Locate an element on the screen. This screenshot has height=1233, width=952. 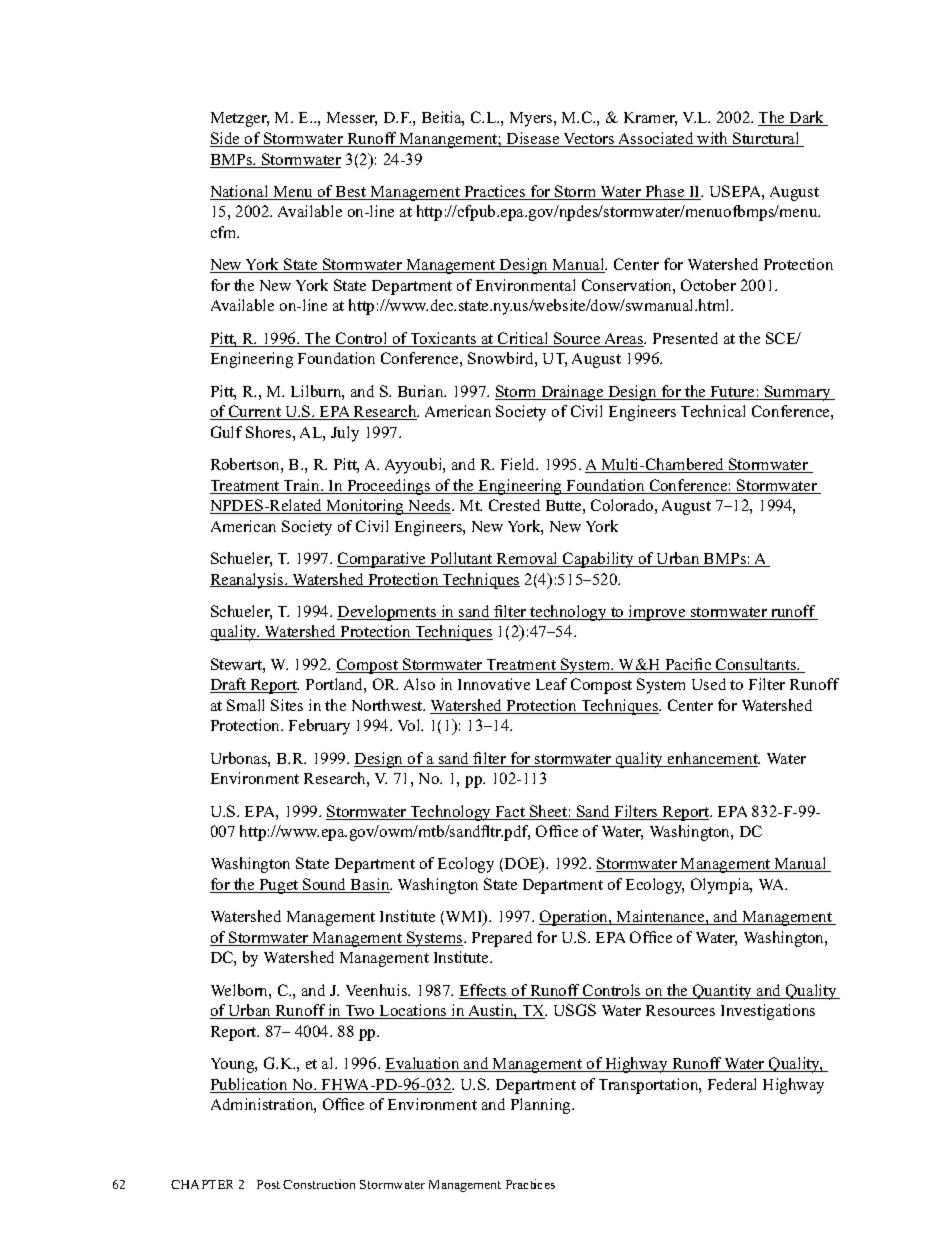
Quantity is located at coordinates (723, 992).
